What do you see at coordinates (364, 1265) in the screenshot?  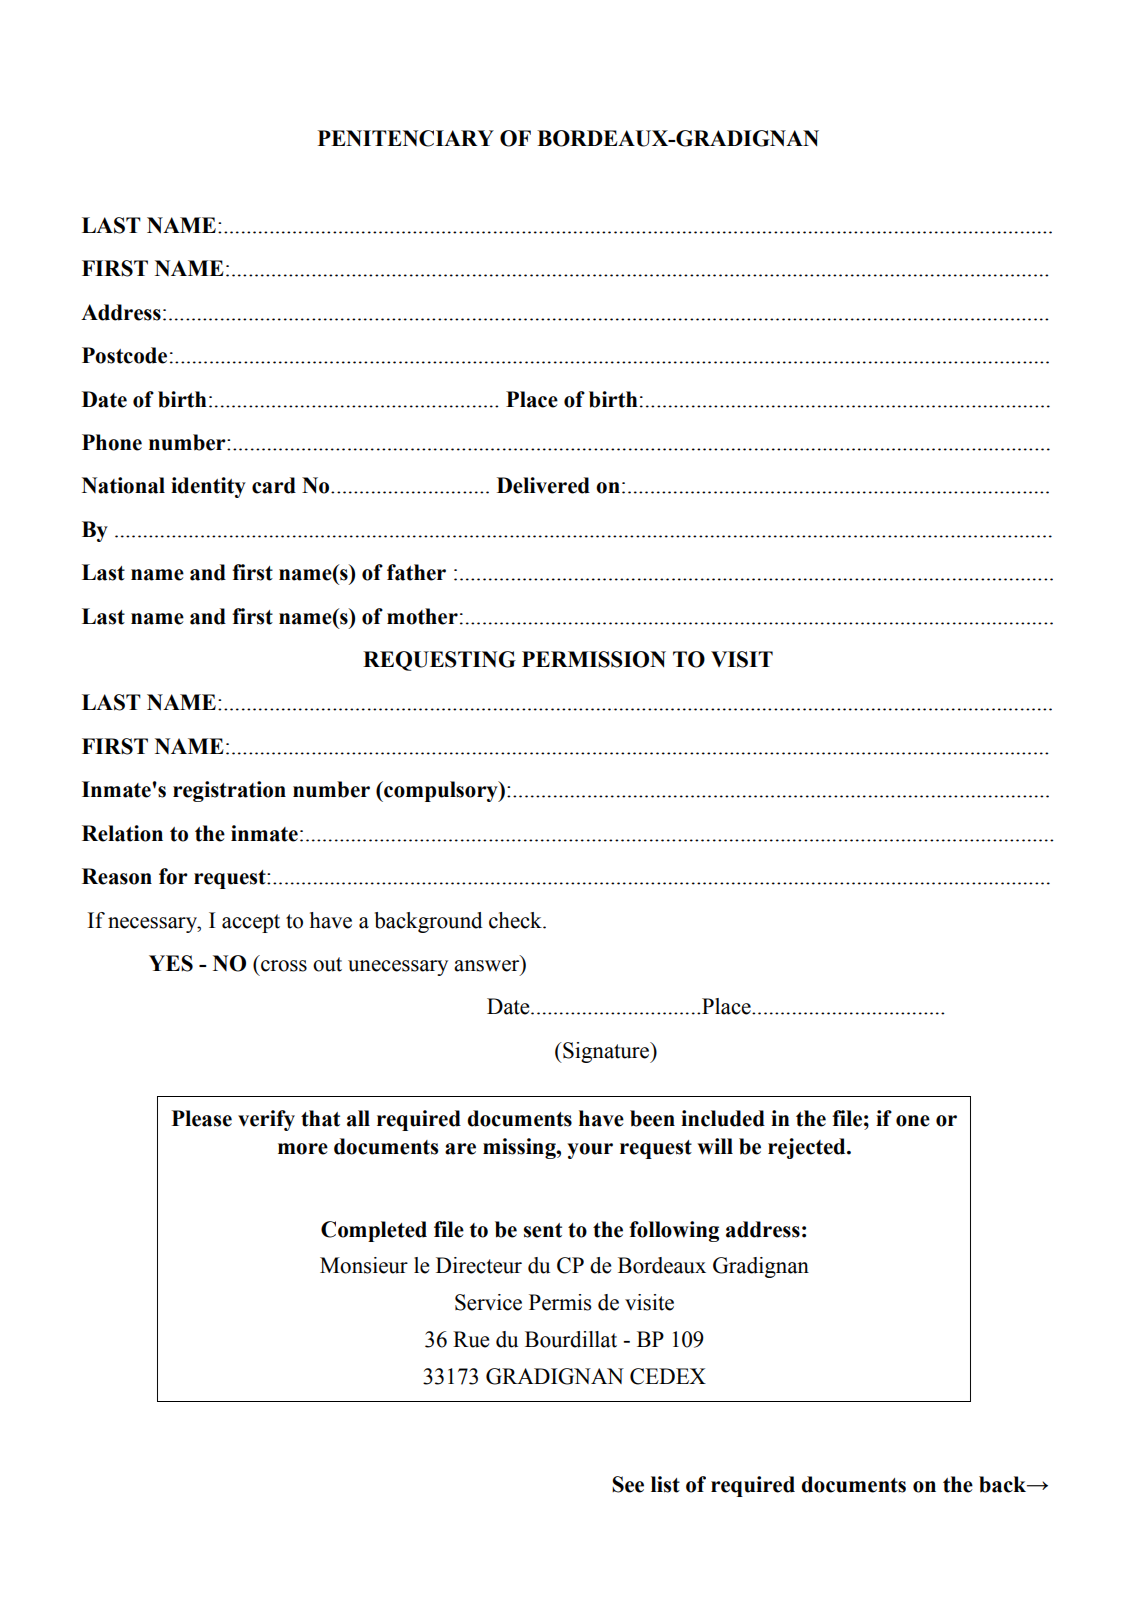 I see `Monsieur` at bounding box center [364, 1265].
